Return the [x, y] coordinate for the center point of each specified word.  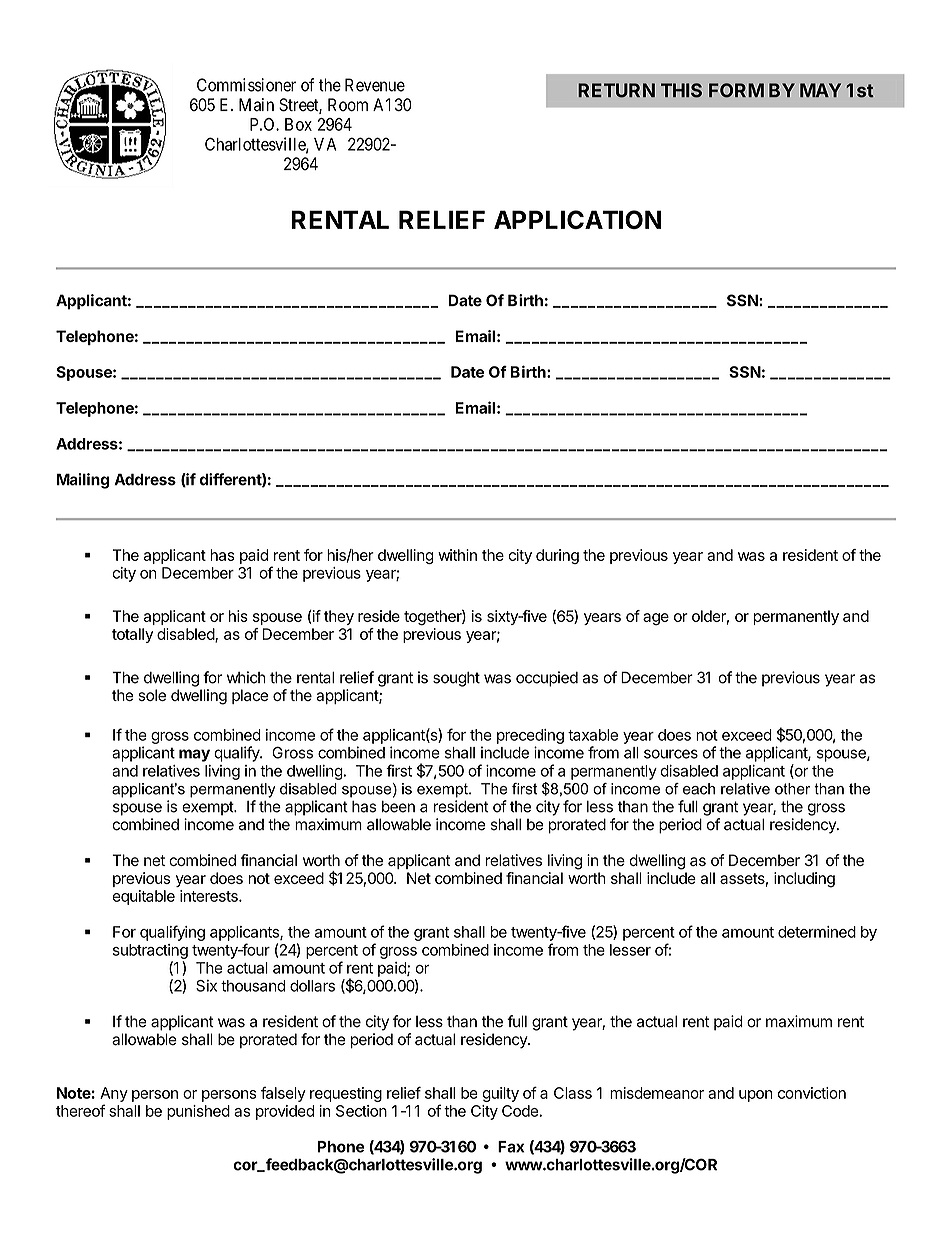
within [457, 555]
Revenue [375, 85]
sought [456, 679]
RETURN [616, 90]
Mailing [83, 481]
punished [198, 1112]
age [656, 619]
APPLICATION [577, 219]
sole [152, 695]
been [398, 807]
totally [132, 635]
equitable [143, 897]
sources [671, 754]
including [804, 880]
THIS [681, 90]
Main [256, 105]
